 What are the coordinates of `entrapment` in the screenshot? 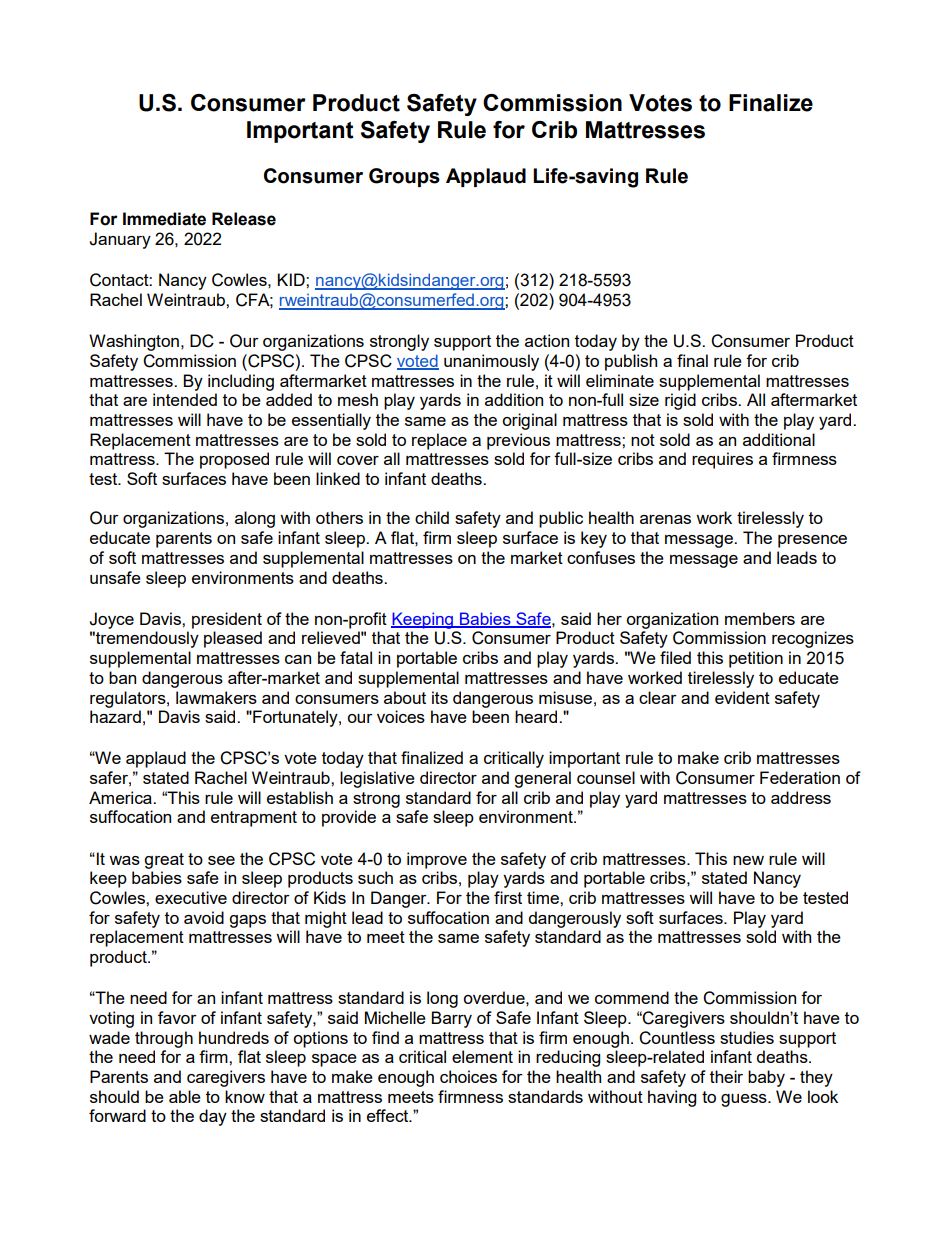 It's located at (254, 819).
